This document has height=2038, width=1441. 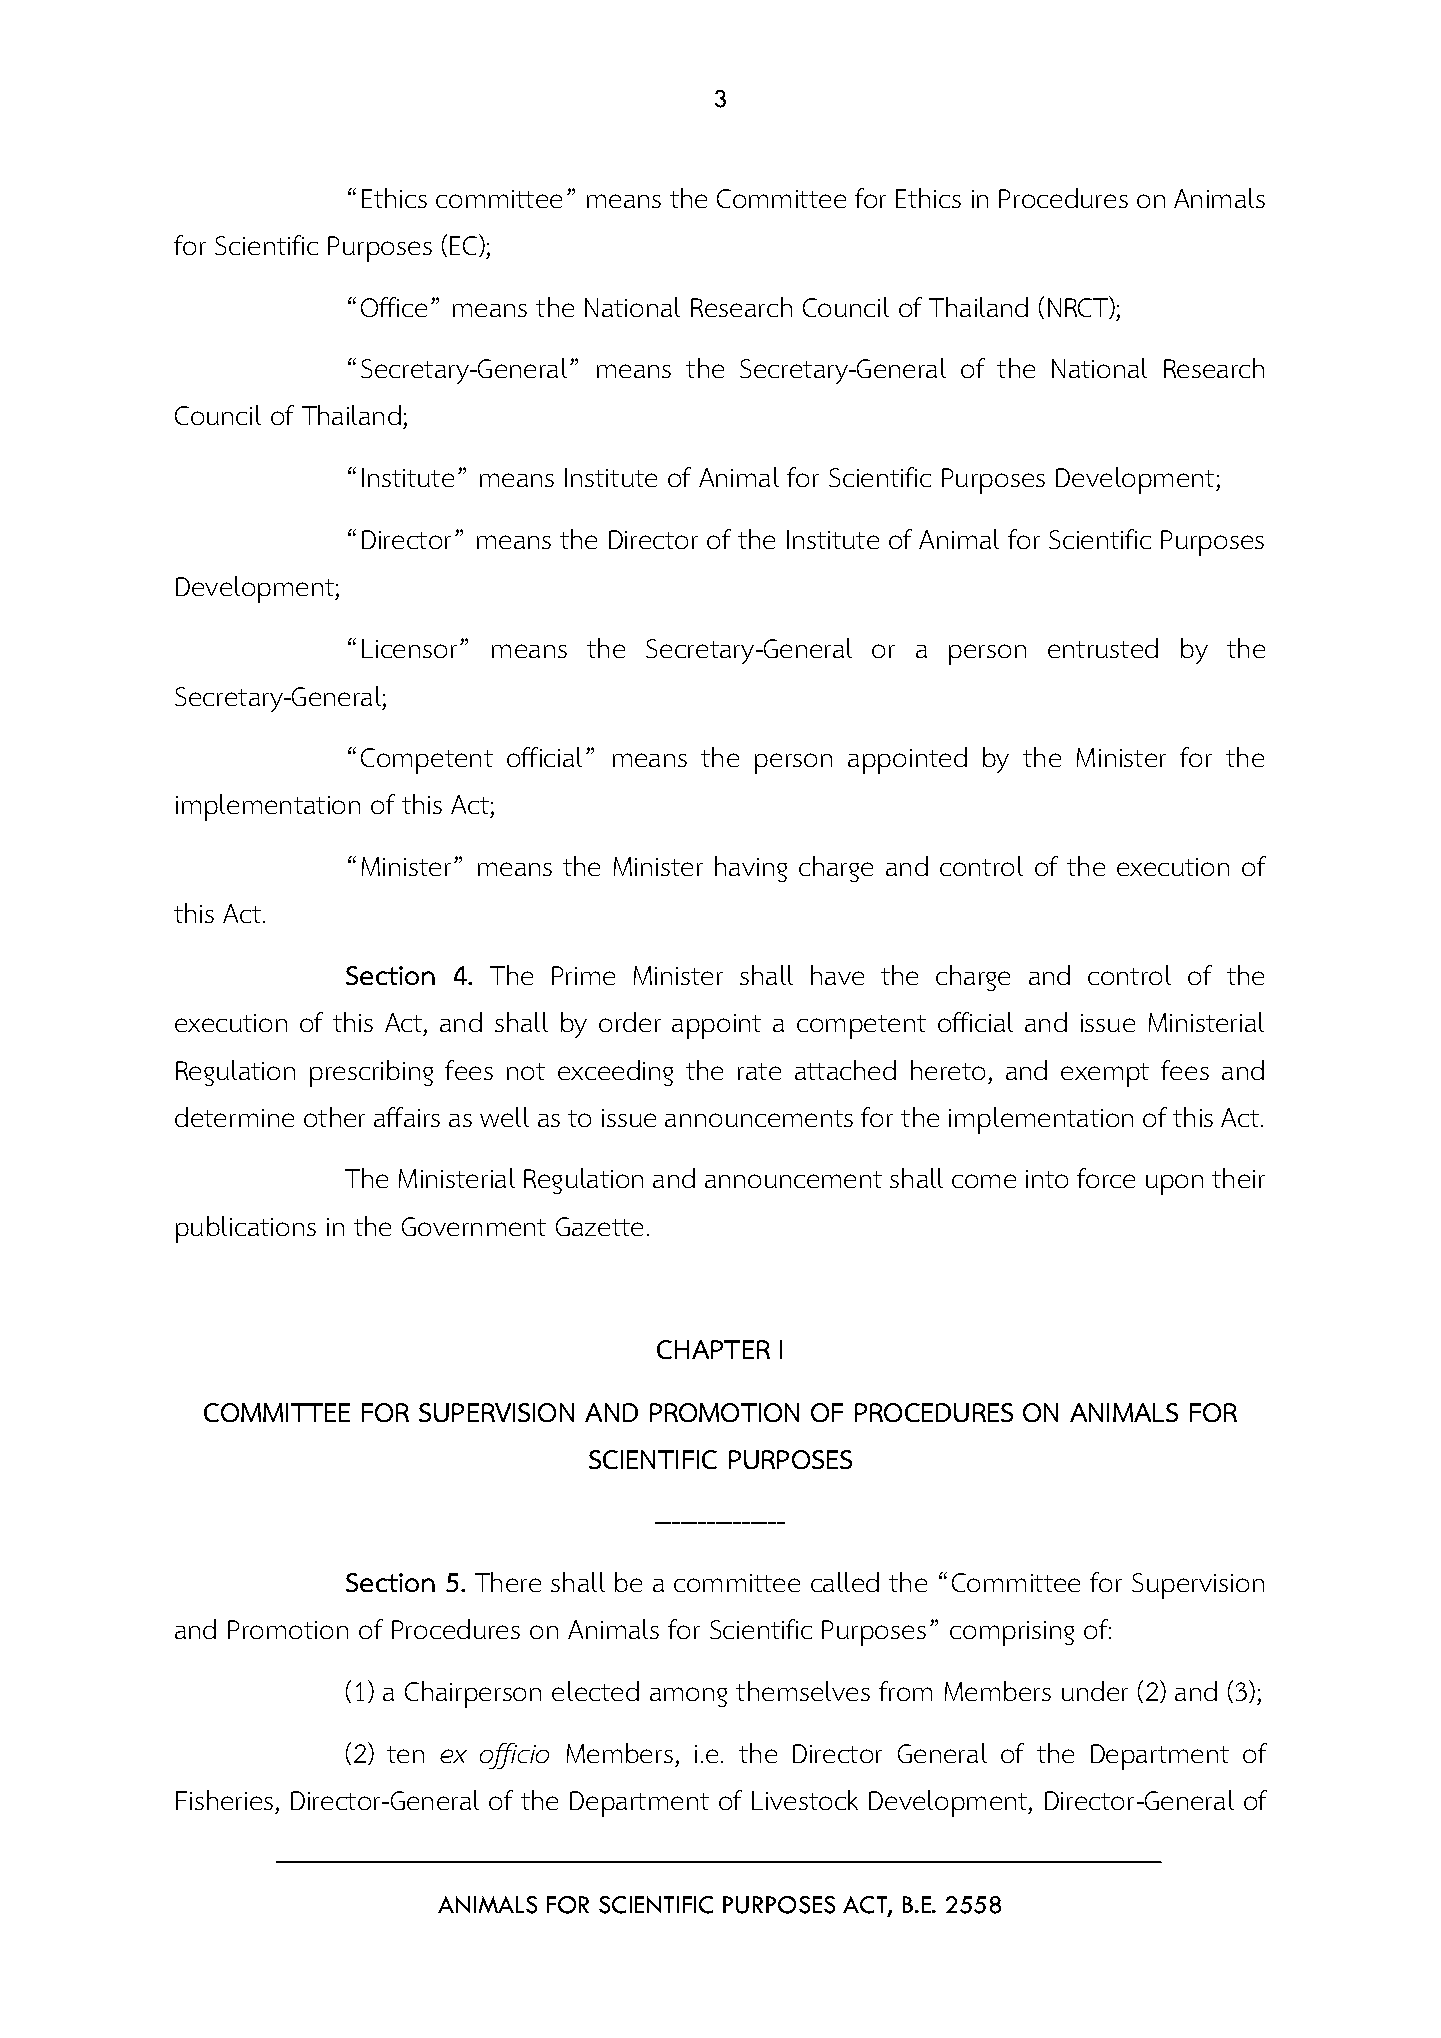 I want to click on under, so click(x=1095, y=1691).
